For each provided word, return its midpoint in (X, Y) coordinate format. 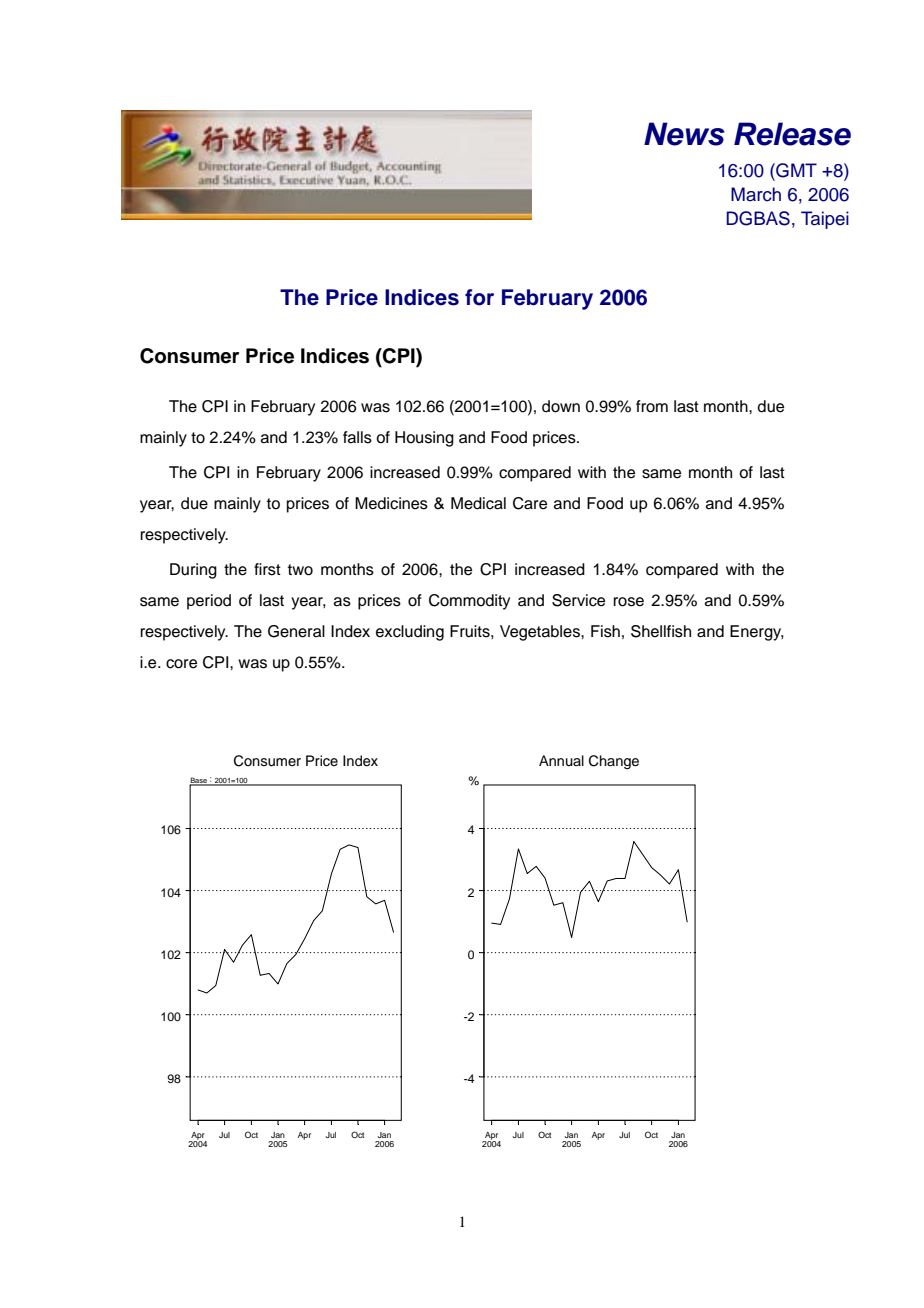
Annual (561, 760)
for (479, 297)
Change (614, 762)
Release (792, 134)
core (181, 664)
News (684, 134)
